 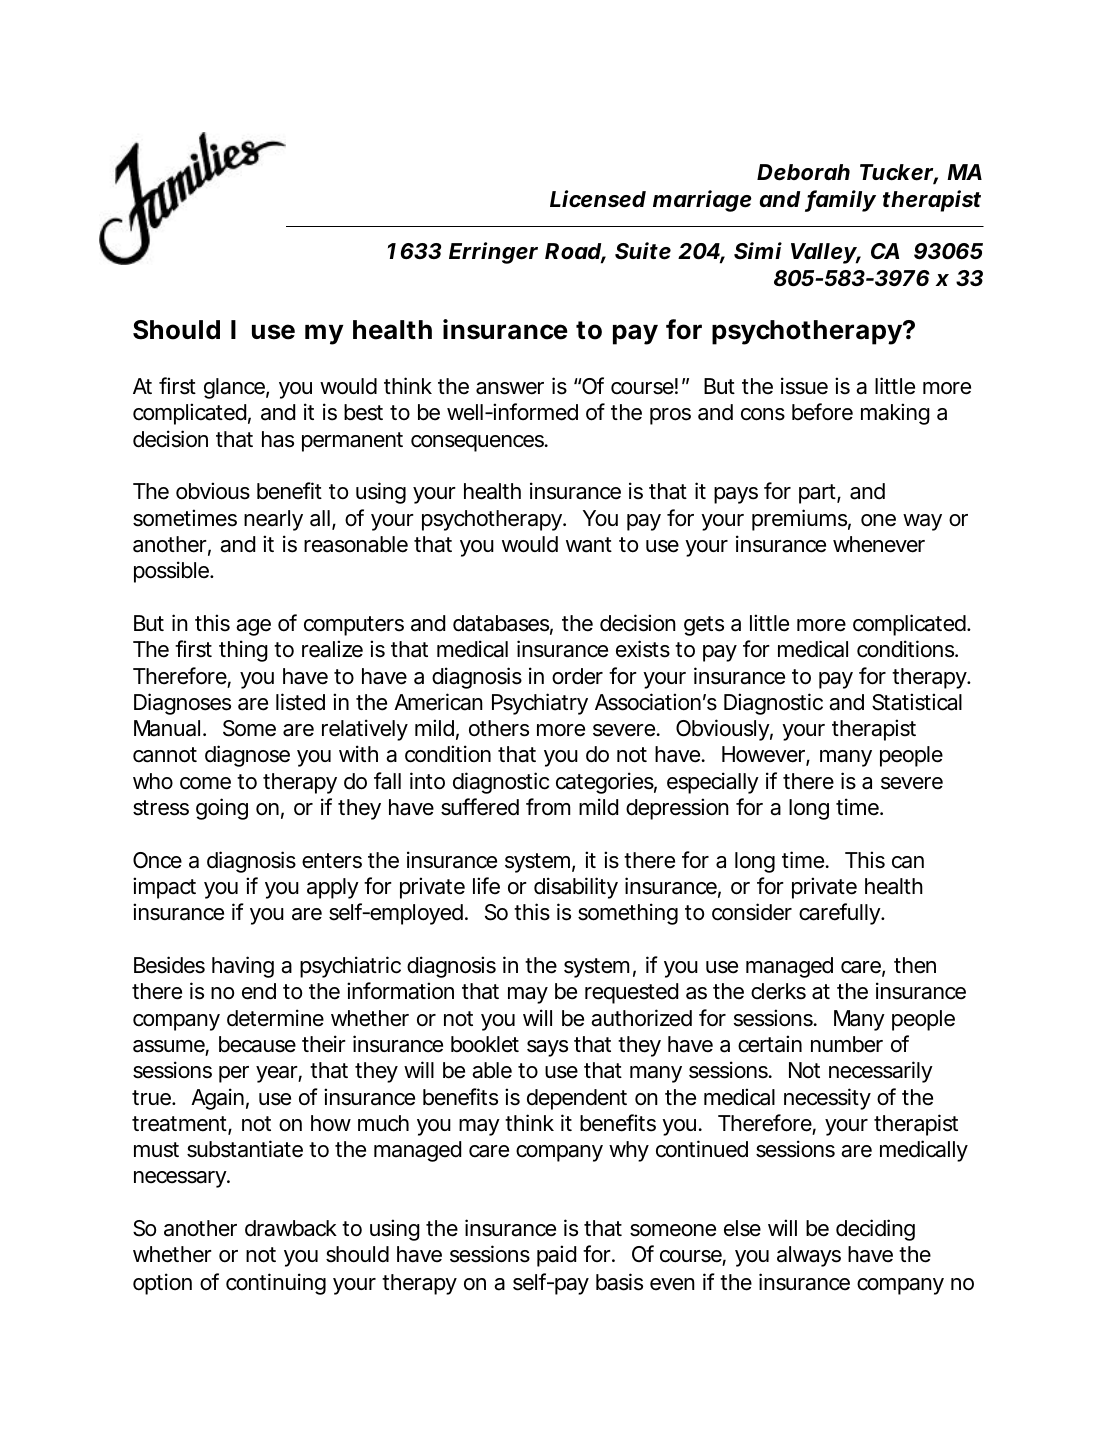 I want to click on always, so click(x=809, y=1256).
